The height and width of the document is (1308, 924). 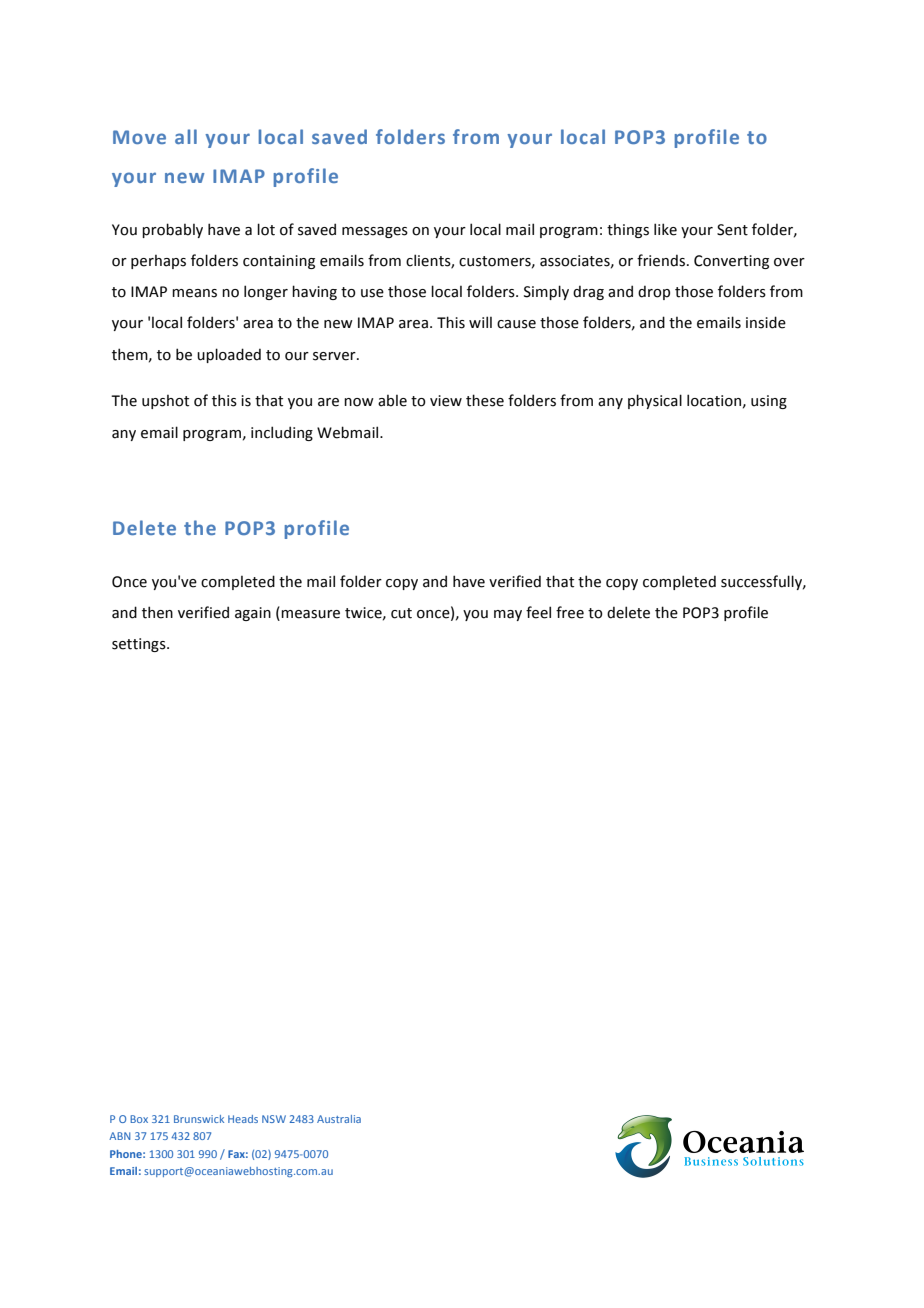 What do you see at coordinates (446, 401) in the document?
I see `view` at bounding box center [446, 401].
